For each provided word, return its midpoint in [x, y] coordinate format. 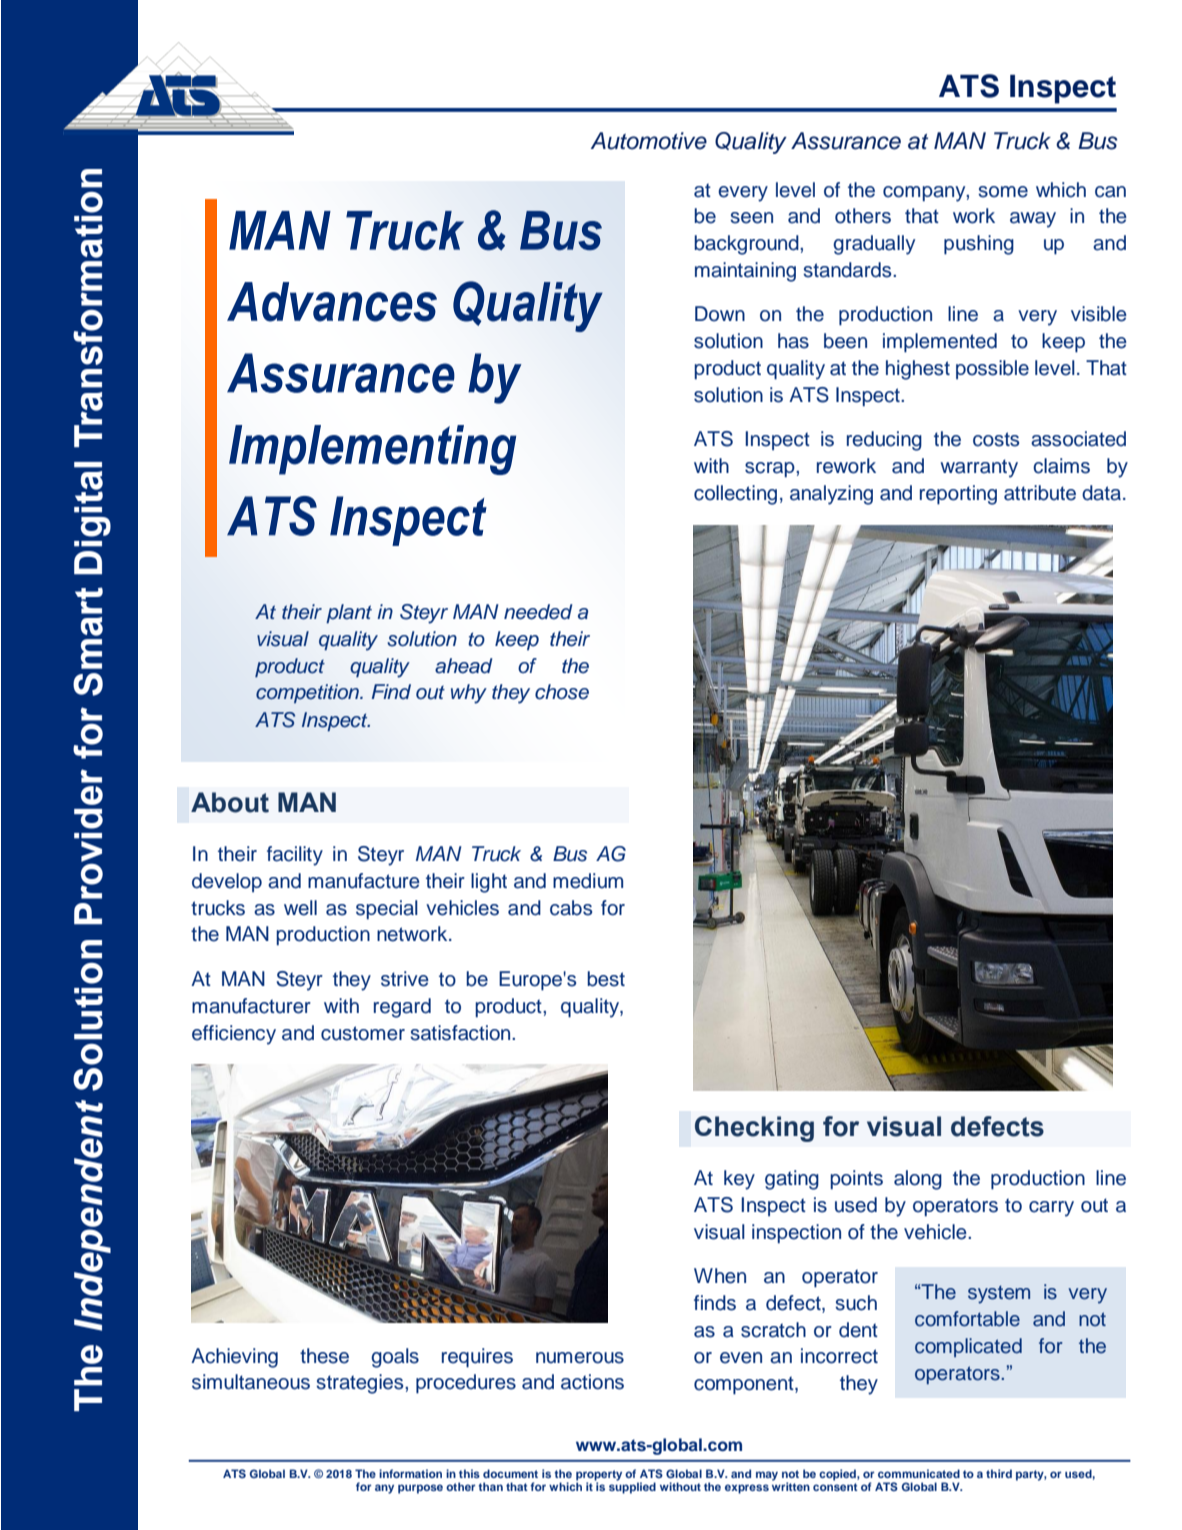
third [999, 1473]
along [918, 1180]
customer [363, 1033]
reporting [958, 495]
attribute [1040, 493]
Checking [754, 1129]
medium [588, 881]
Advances [332, 302]
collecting [735, 495]
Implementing [372, 450]
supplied [632, 1487]
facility [295, 856]
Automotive [649, 141]
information [410, 1473]
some [1003, 192]
